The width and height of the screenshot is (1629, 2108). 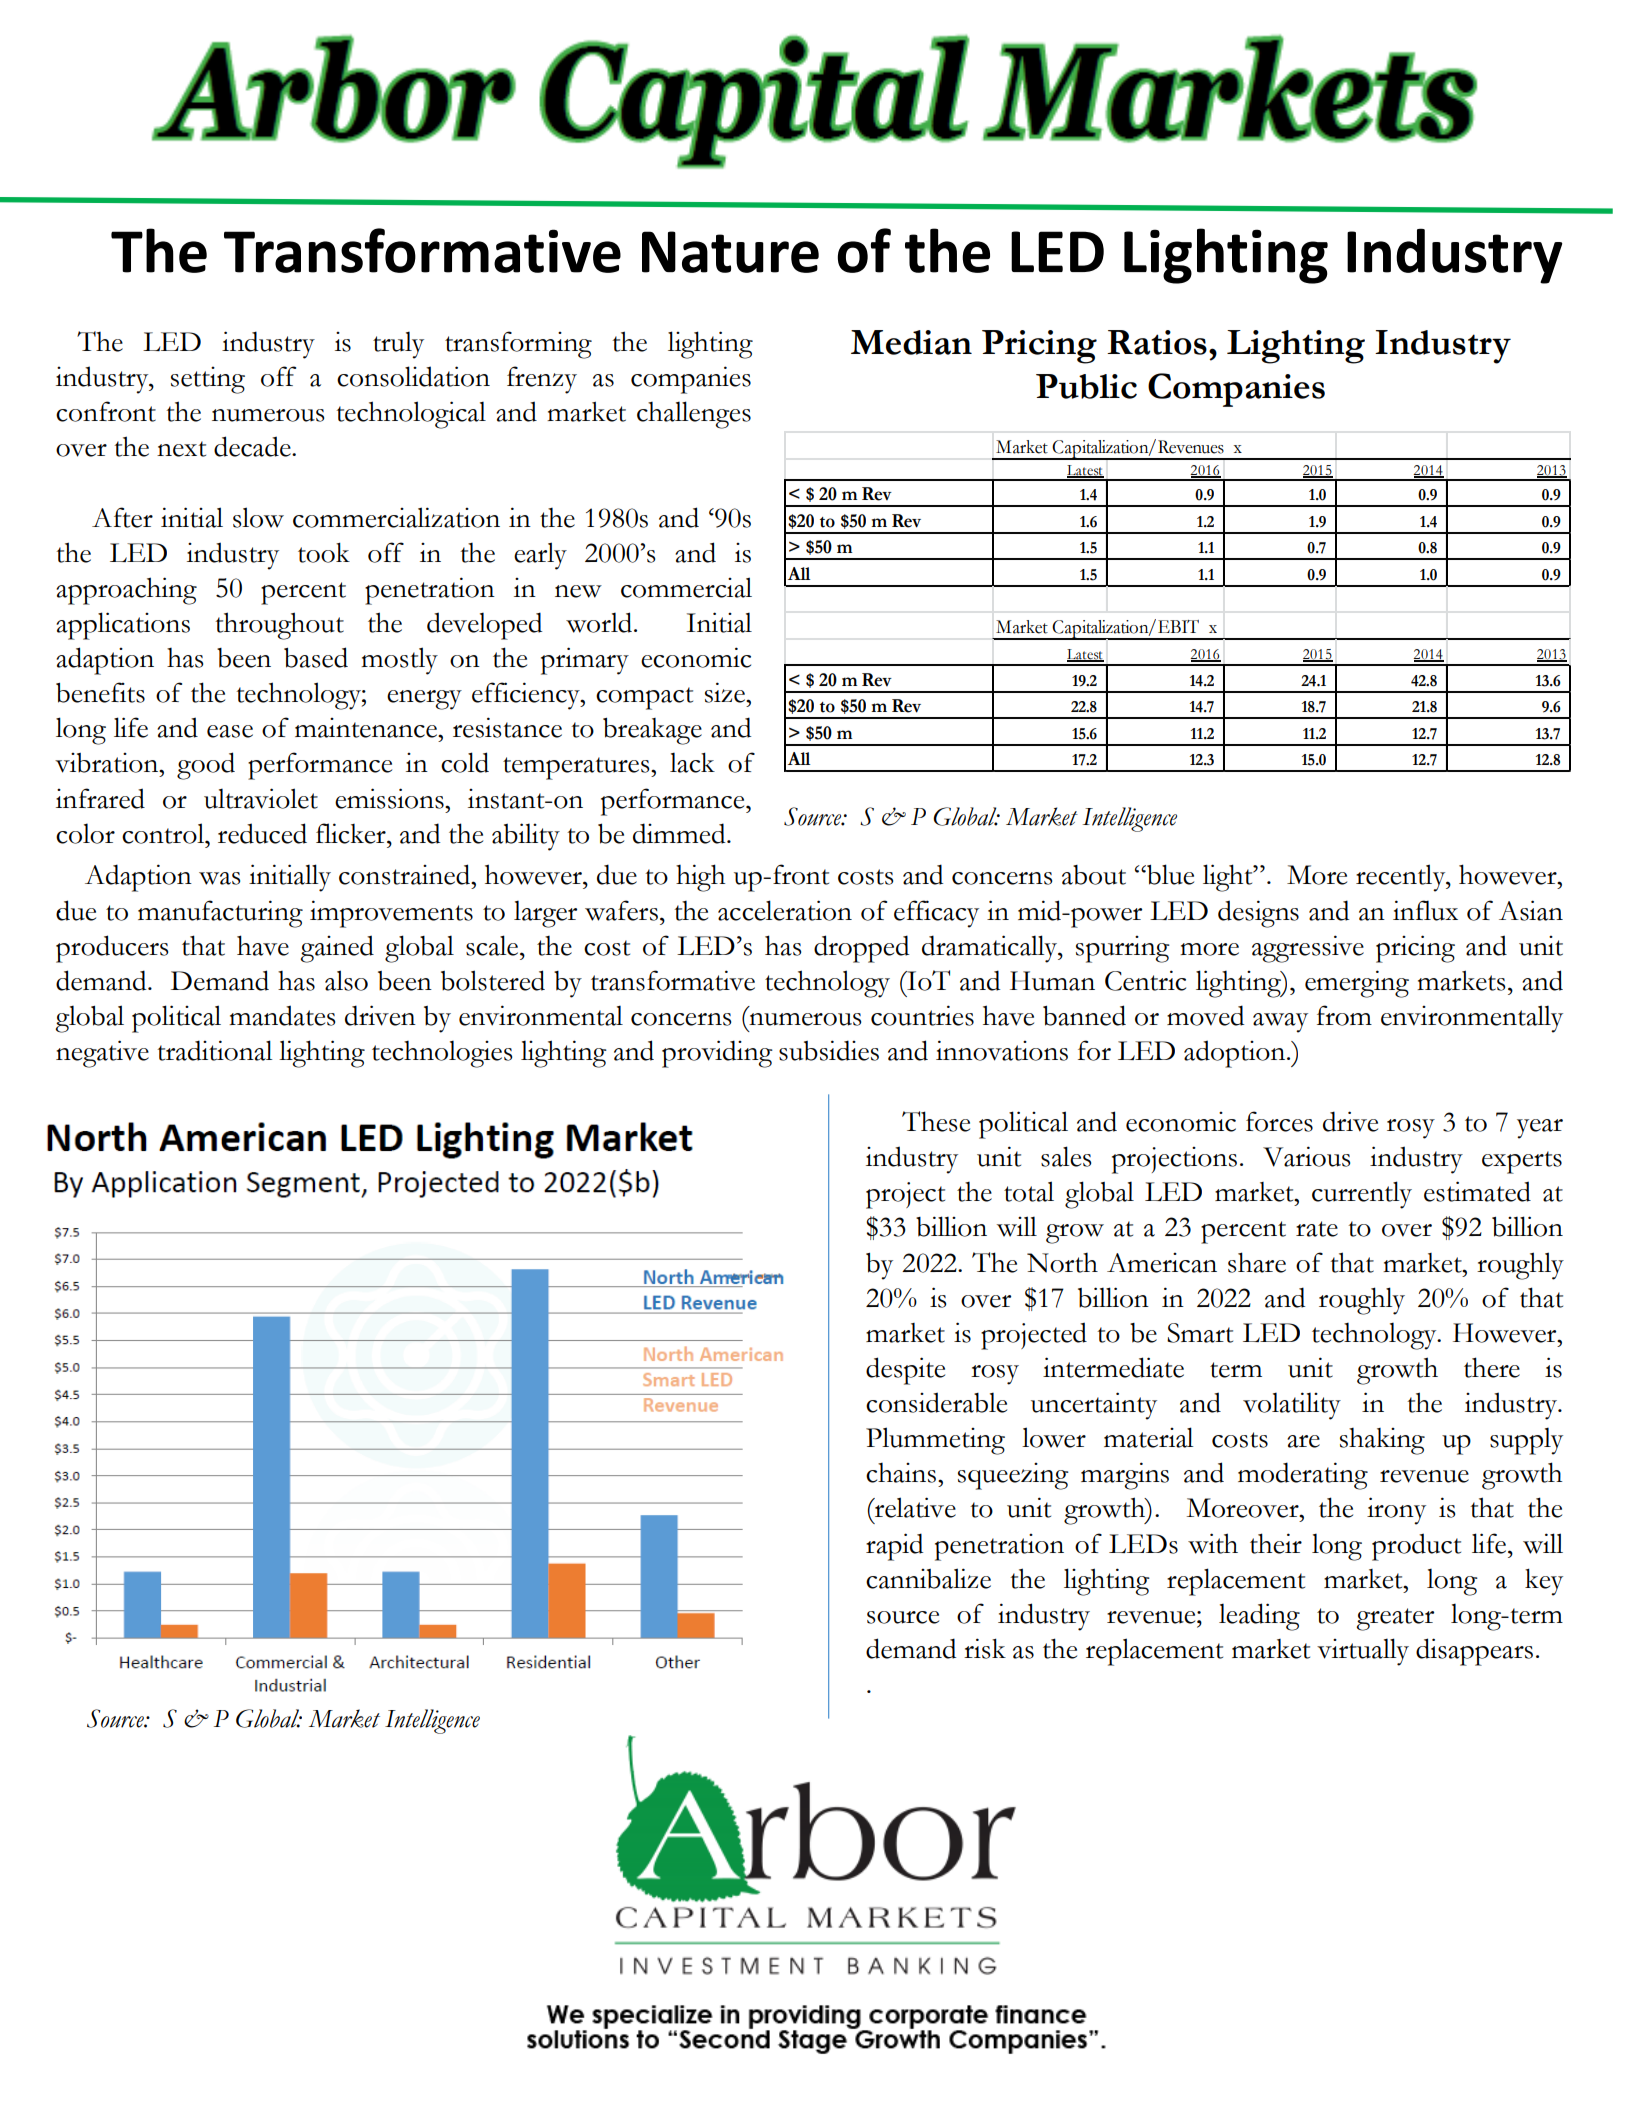 I want to click on size, so click(x=726, y=692).
